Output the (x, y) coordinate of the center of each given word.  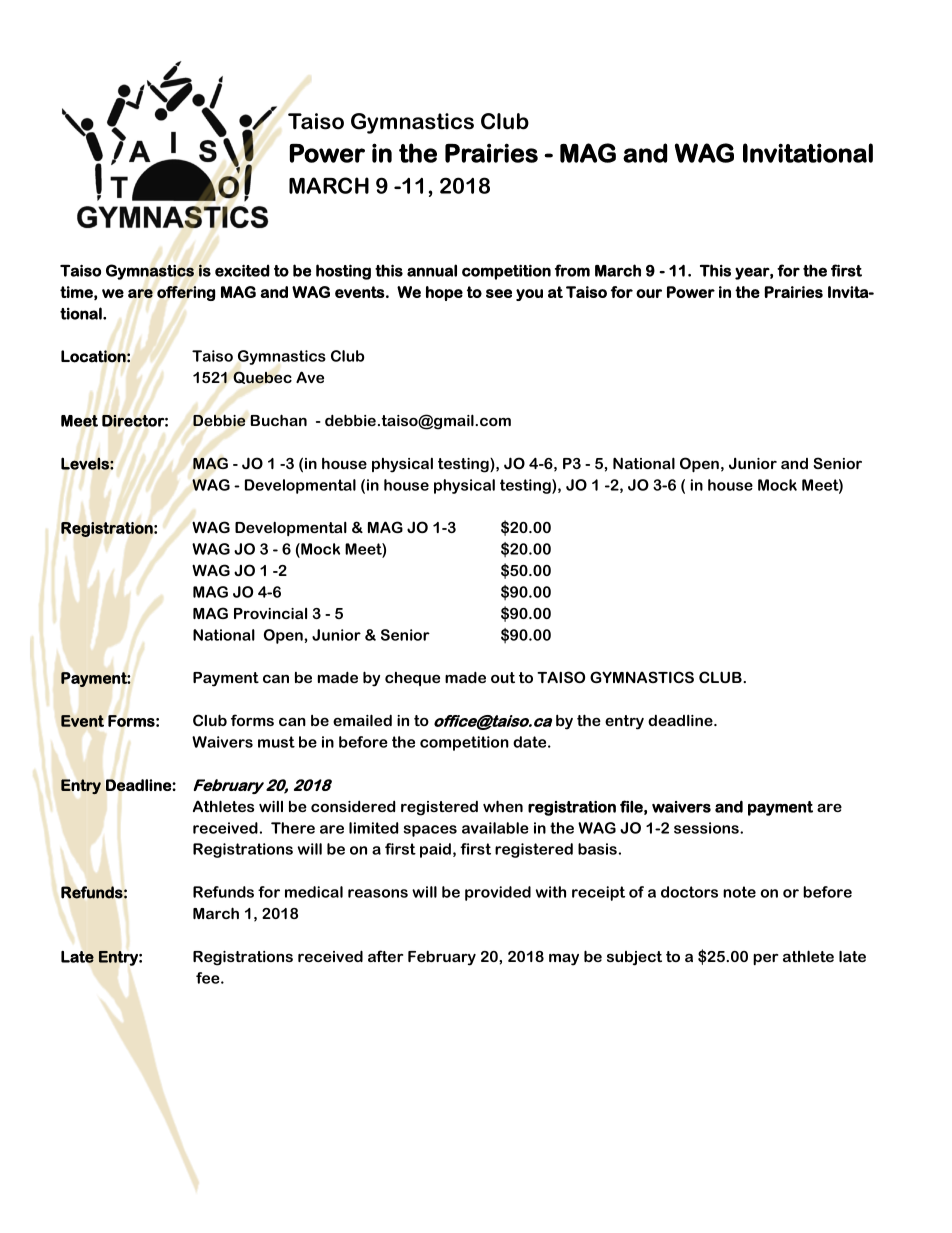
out (503, 677)
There (293, 828)
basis (597, 849)
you (529, 295)
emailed (362, 720)
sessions (707, 828)
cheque (412, 679)
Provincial (270, 613)
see (499, 293)
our (649, 293)
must (276, 742)
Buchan (279, 420)
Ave (310, 377)
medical (314, 892)
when (503, 806)
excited (242, 270)
